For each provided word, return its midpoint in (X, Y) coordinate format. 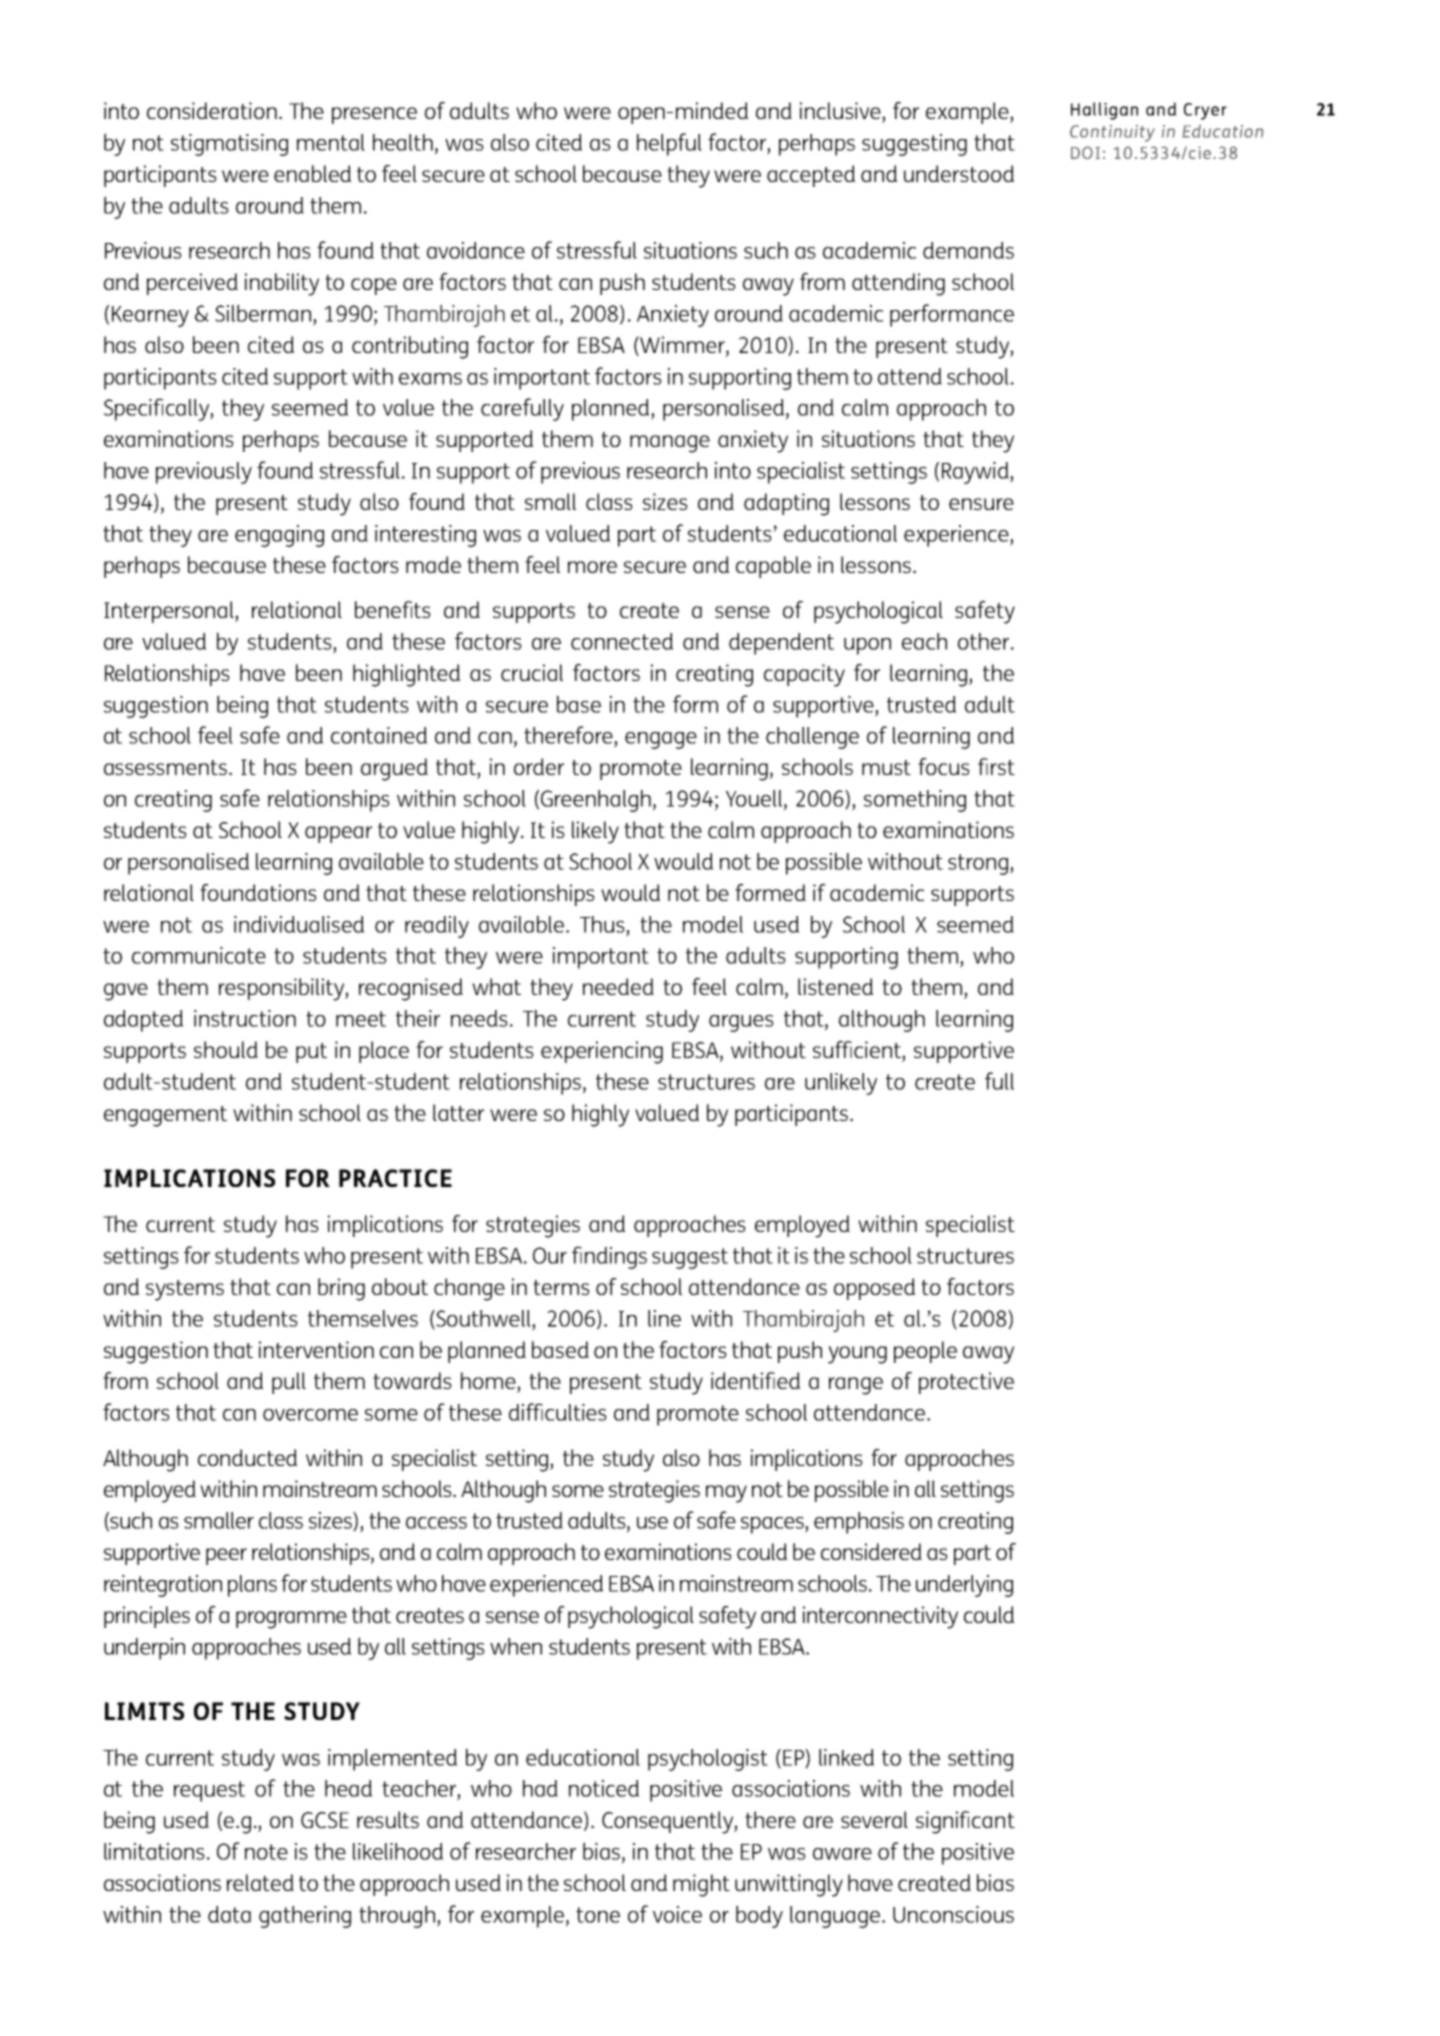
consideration (212, 110)
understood (959, 173)
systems (185, 1290)
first (996, 766)
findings (609, 1257)
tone (598, 1915)
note (266, 1852)
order (539, 766)
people (925, 1352)
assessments (167, 767)
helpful (669, 144)
